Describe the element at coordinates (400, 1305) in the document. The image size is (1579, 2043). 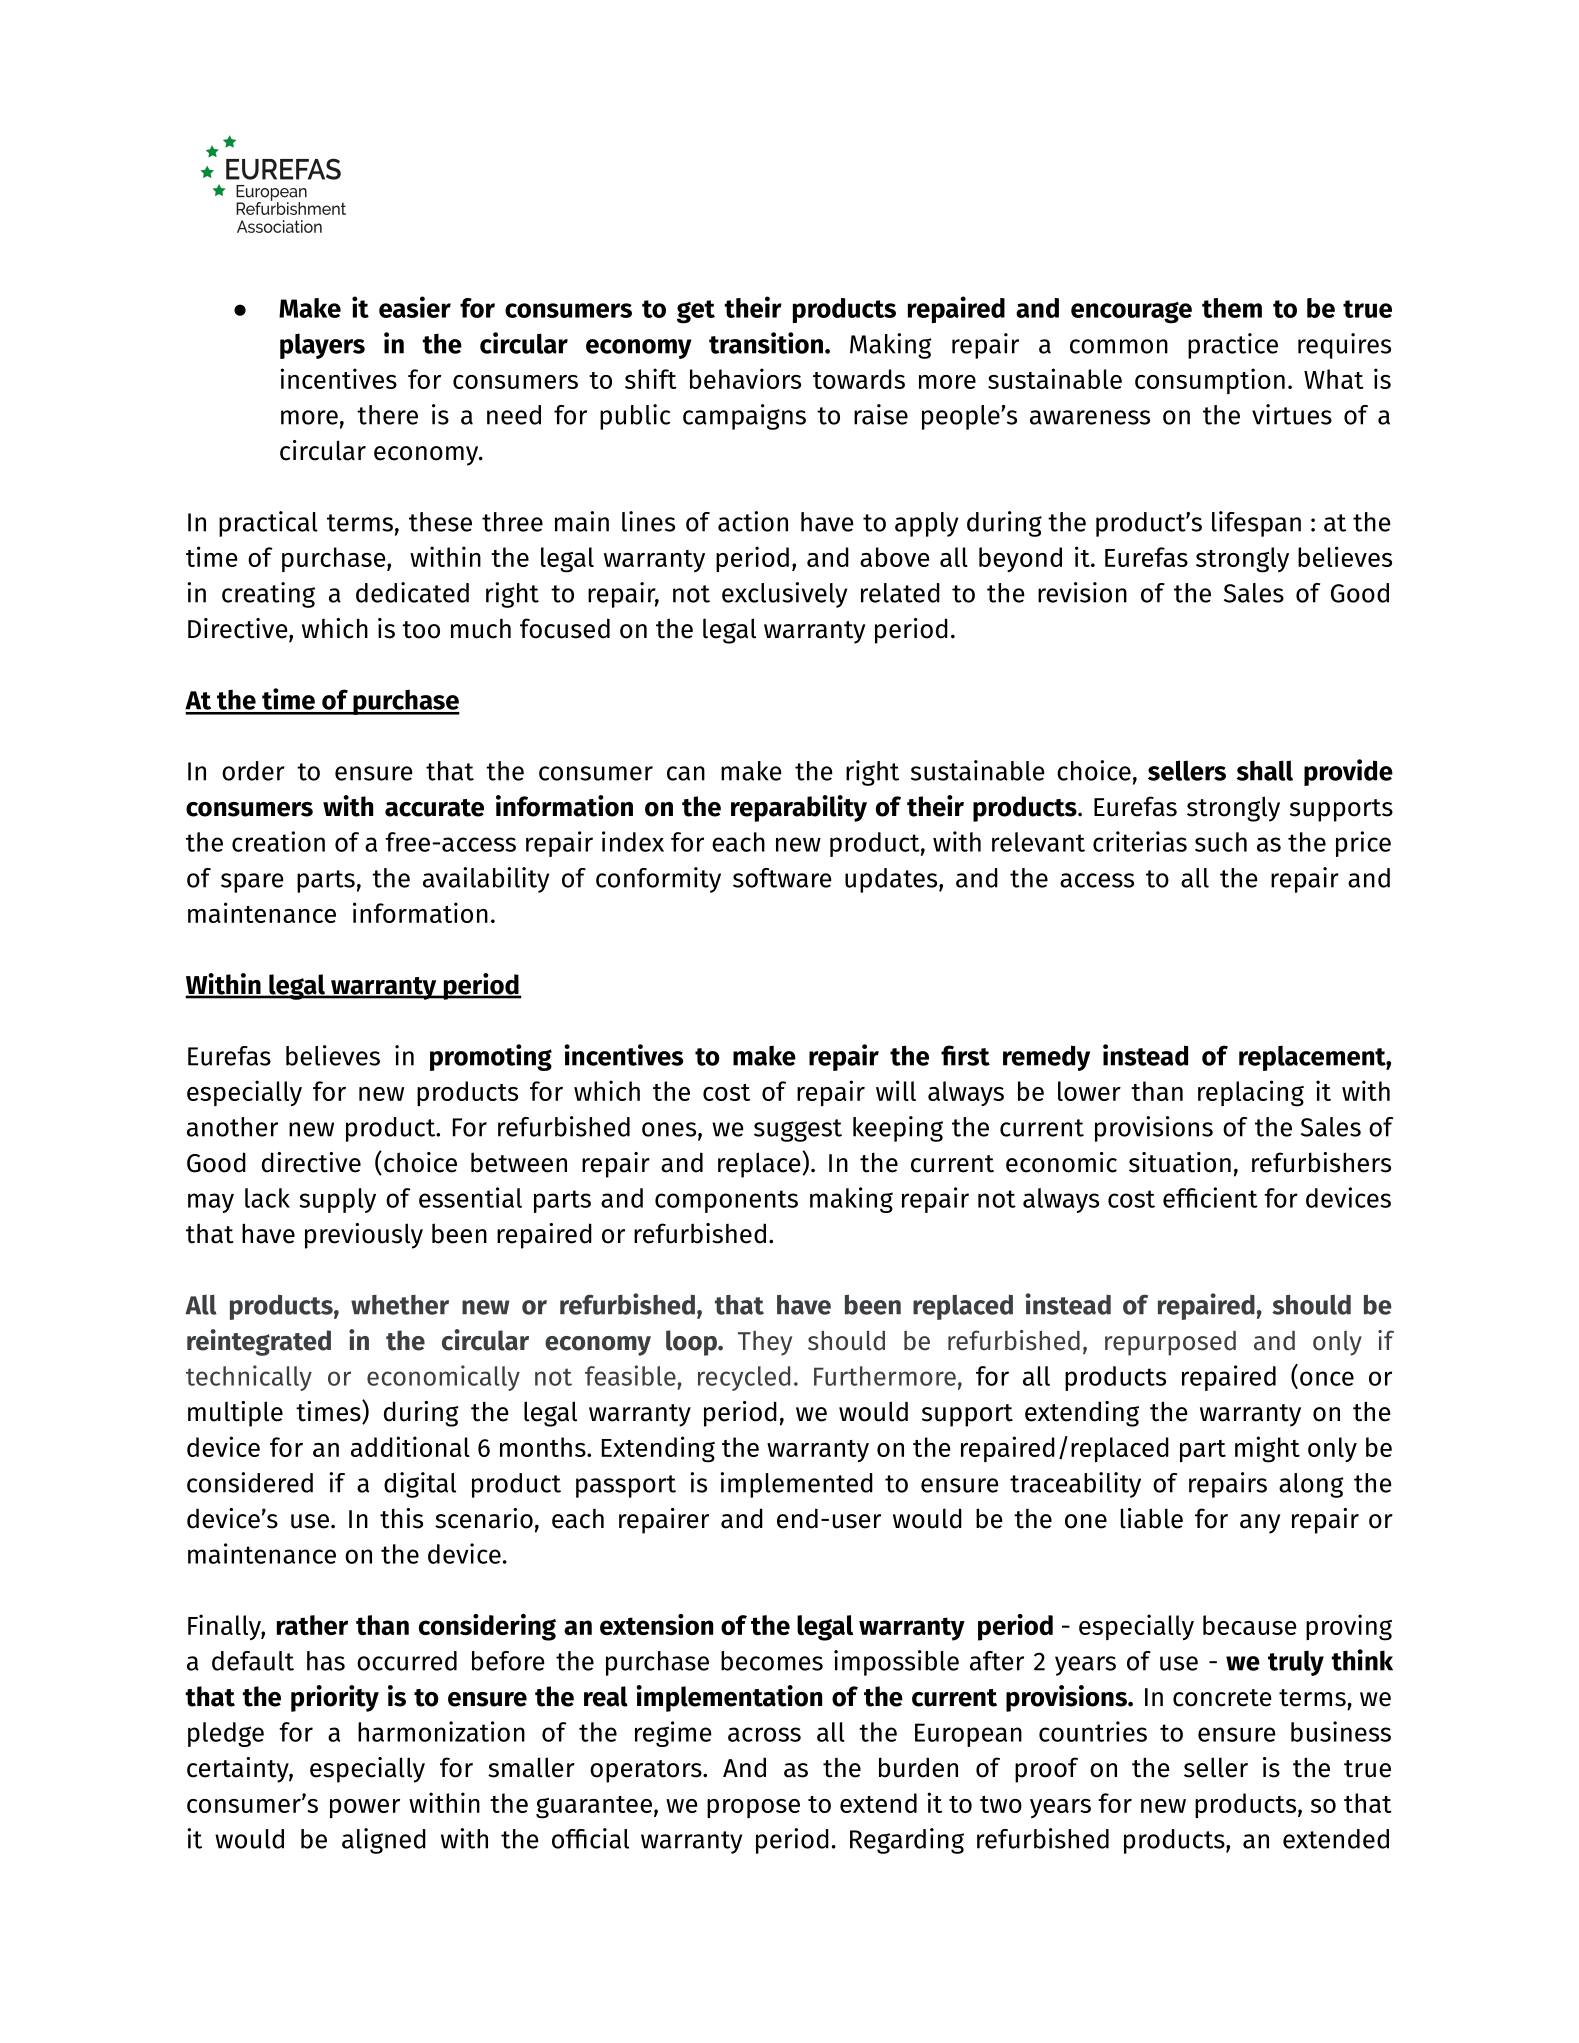
I see `whether` at that location.
